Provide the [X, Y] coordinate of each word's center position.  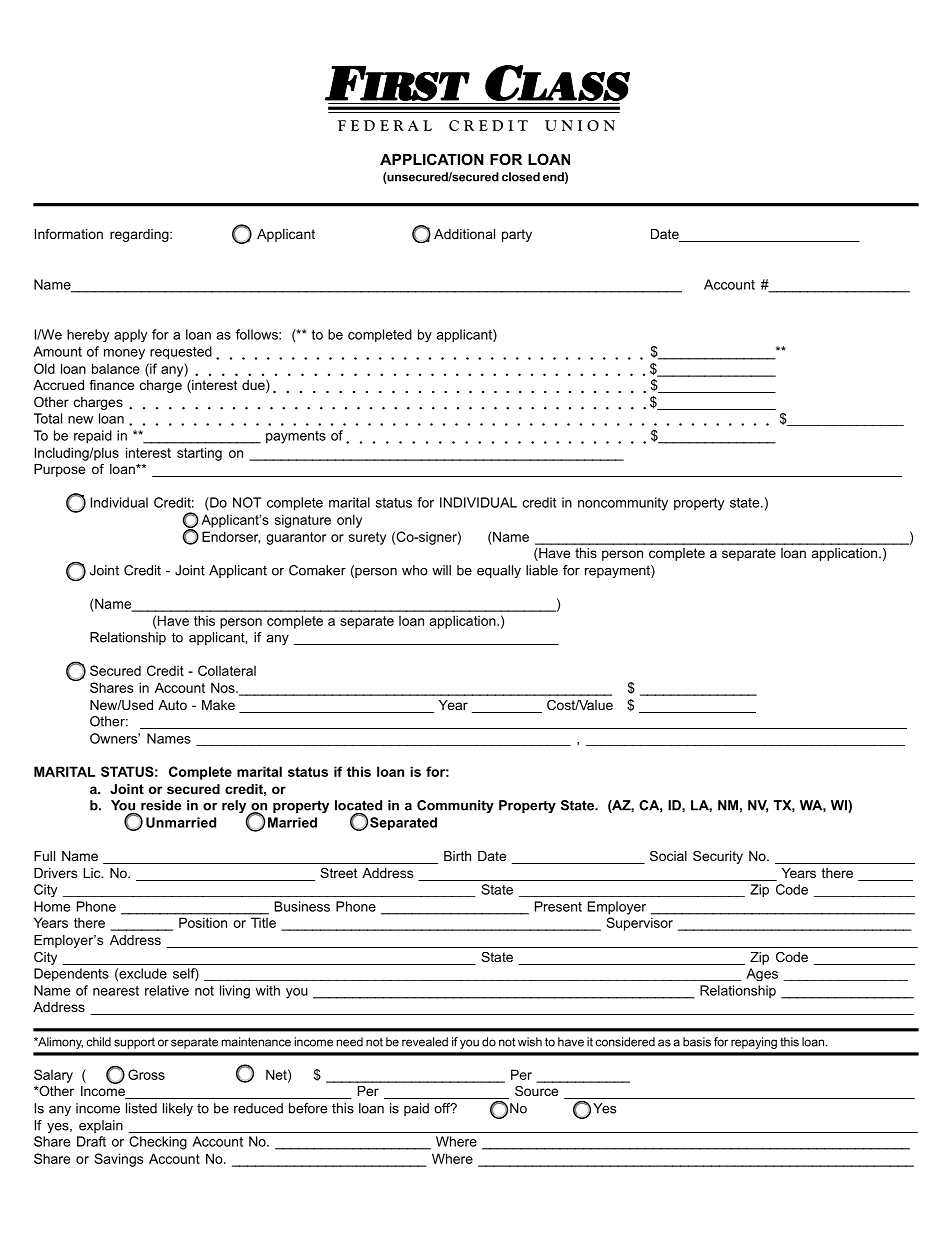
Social [668, 856]
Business [302, 906]
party [517, 235]
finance [111, 385]
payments [296, 437]
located [358, 805]
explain [101, 1126]
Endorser [231, 537]
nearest [116, 991]
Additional [464, 234]
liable [542, 570]
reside [161, 805]
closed [521, 177]
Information [69, 234]
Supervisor [640, 924]
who [415, 570]
